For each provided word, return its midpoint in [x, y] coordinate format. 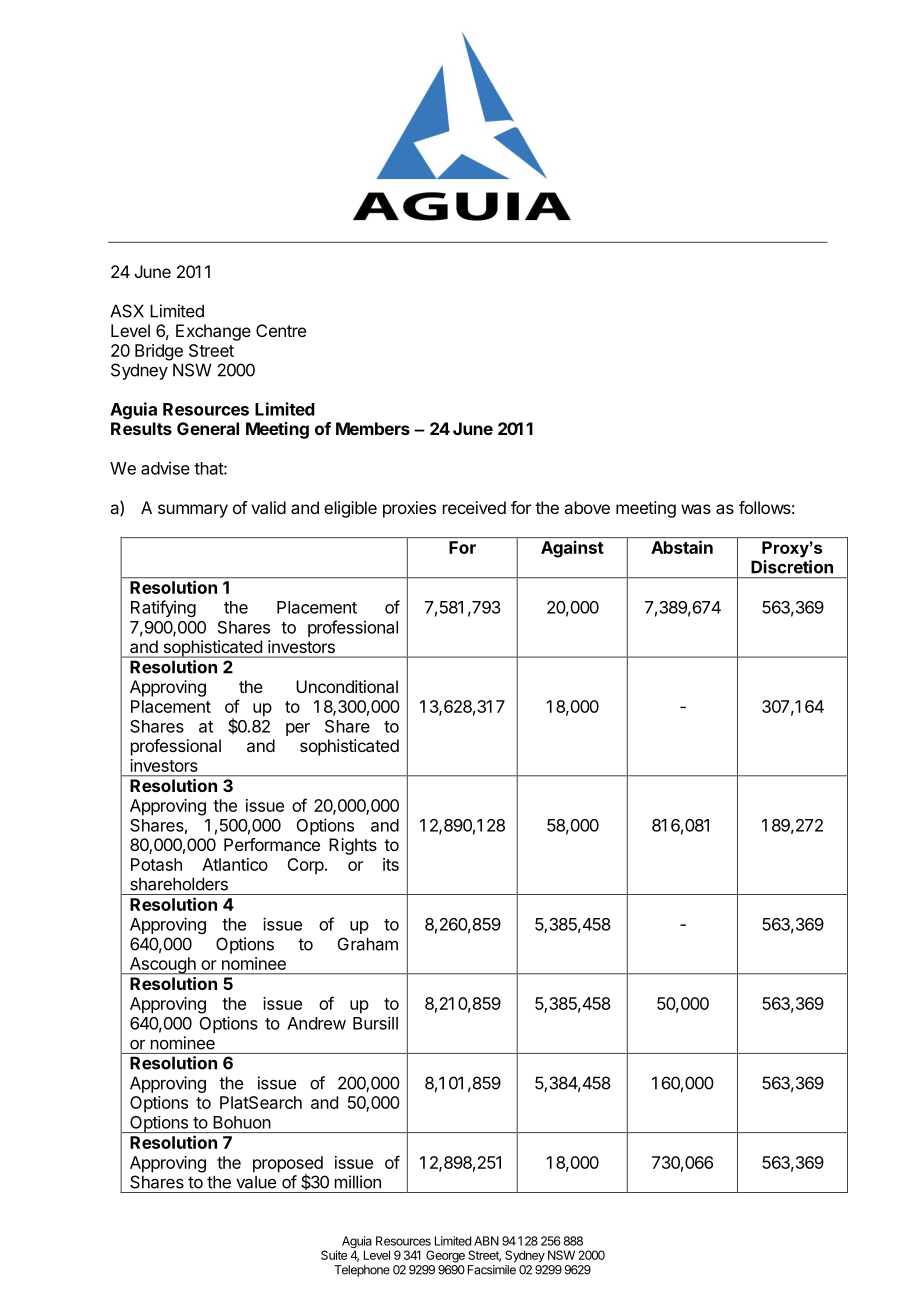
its [391, 864]
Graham [368, 944]
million [358, 1182]
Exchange [213, 332]
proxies [409, 509]
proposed [288, 1165]
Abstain [682, 547]
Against [572, 549]
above [587, 507]
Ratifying [163, 608]
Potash [156, 864]
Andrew [316, 1023]
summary [193, 511]
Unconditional [347, 686]
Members [373, 428]
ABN [486, 1241]
